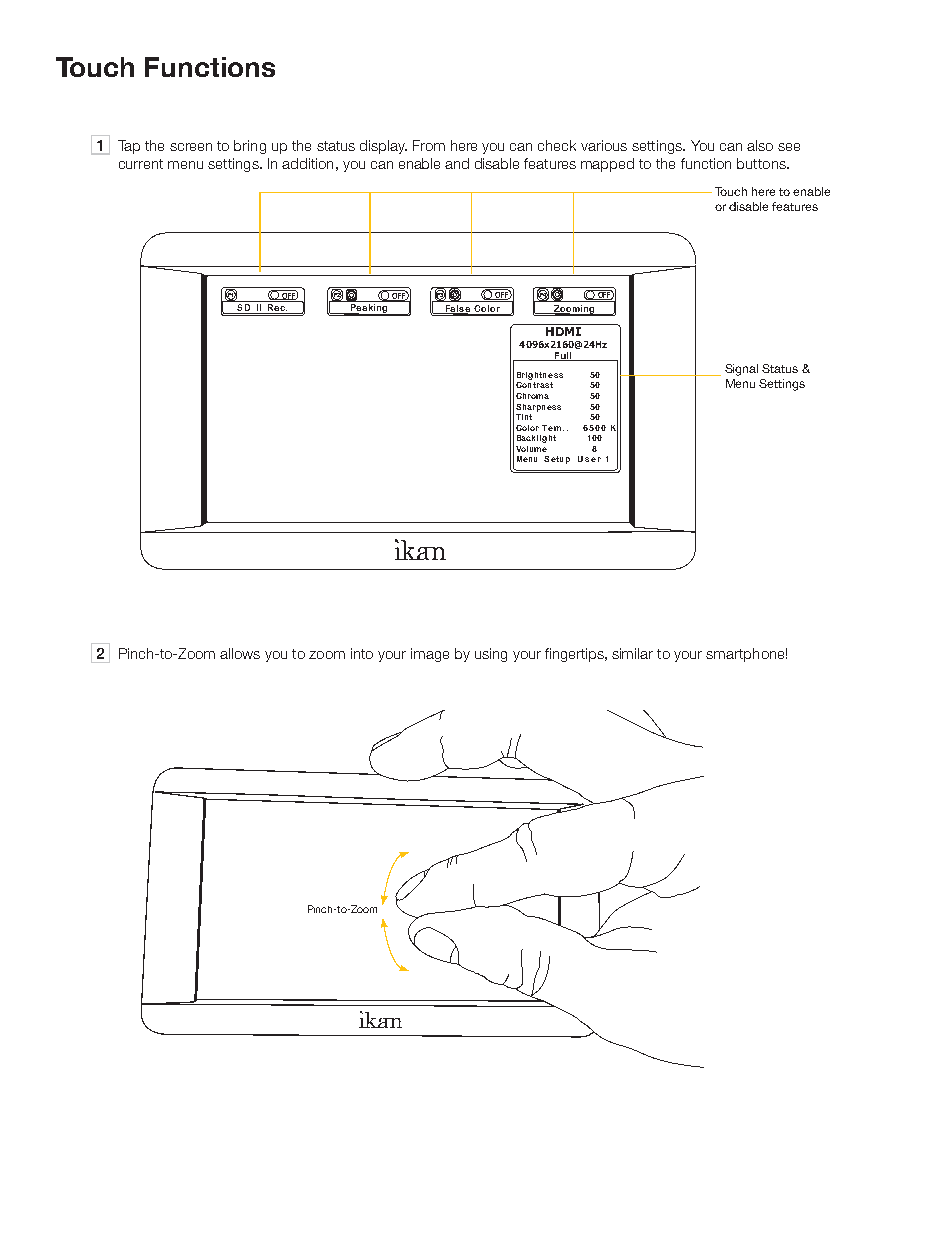 The width and height of the document is (952, 1233). Describe the element at coordinates (563, 331) in the document. I see `HDMI` at that location.
